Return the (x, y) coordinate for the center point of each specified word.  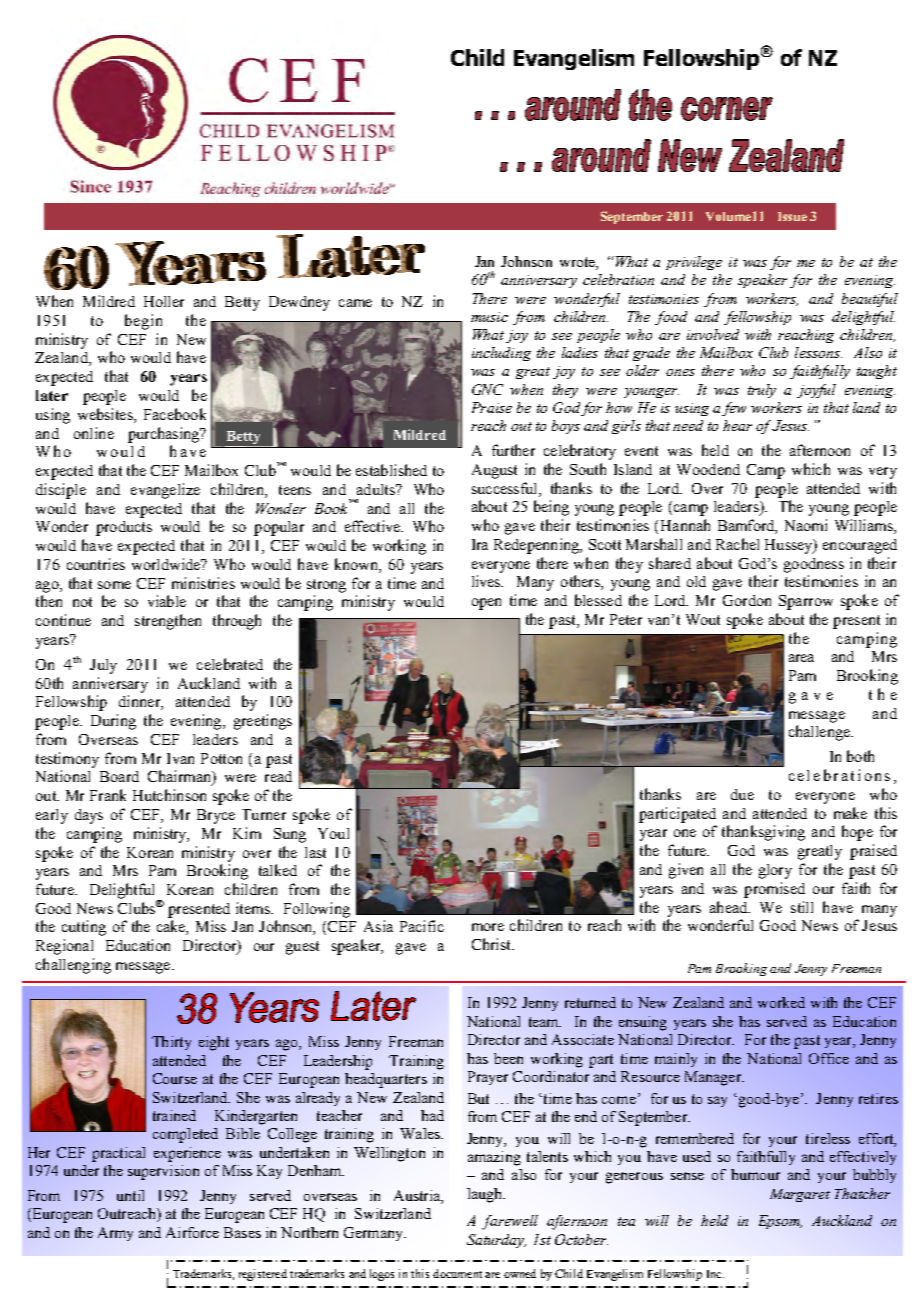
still (802, 907)
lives (487, 581)
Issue (792, 216)
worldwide (167, 564)
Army (115, 1234)
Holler (164, 301)
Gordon (747, 600)
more (488, 927)
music (489, 317)
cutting (84, 928)
